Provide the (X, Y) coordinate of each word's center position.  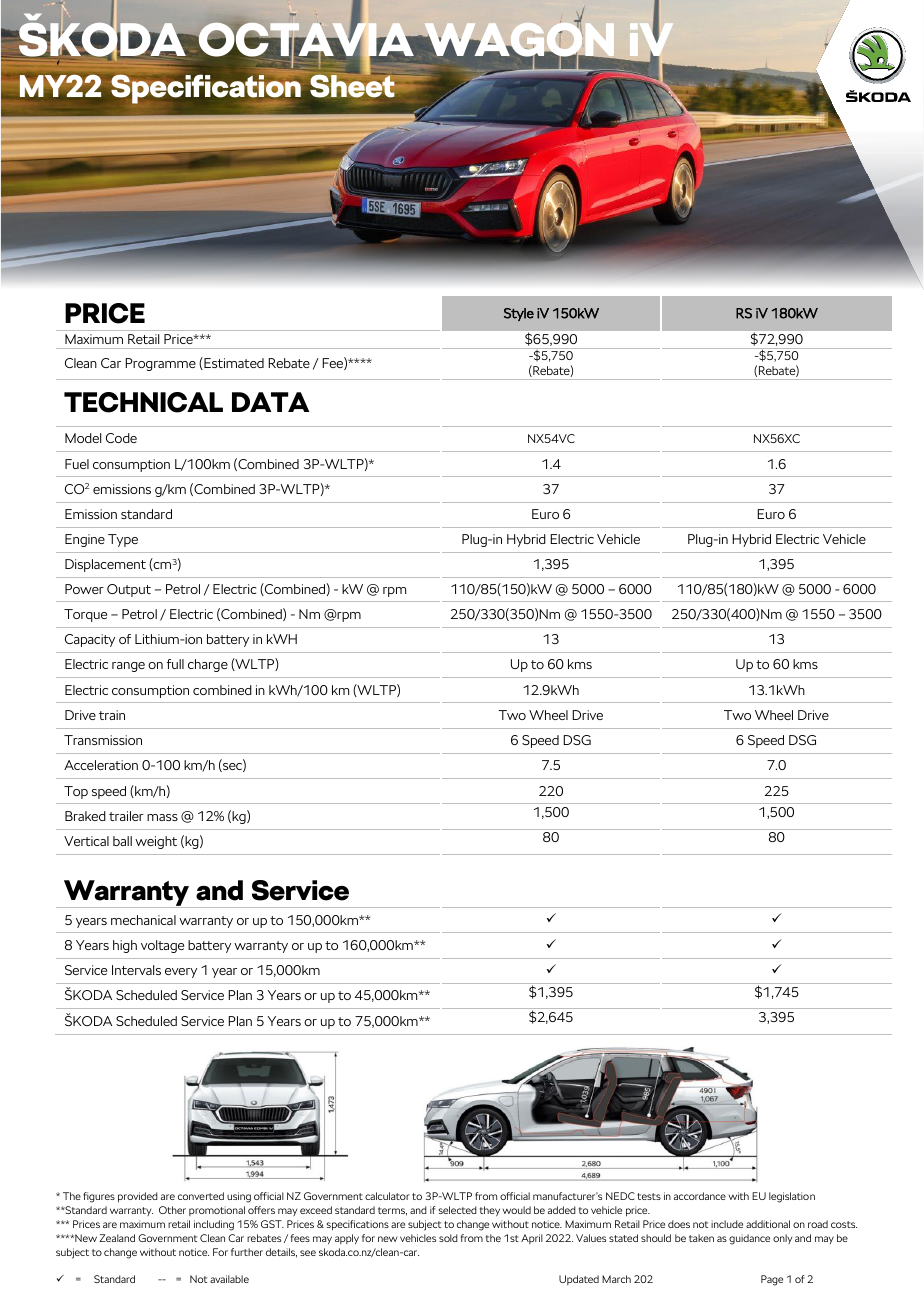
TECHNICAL (143, 402)
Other (172, 1210)
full (175, 664)
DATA (270, 402)
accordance (700, 1196)
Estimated (233, 363)
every (181, 973)
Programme (160, 364)
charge (208, 665)
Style (519, 314)
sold (448, 1238)
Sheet (353, 87)
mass (162, 817)
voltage (162, 946)
